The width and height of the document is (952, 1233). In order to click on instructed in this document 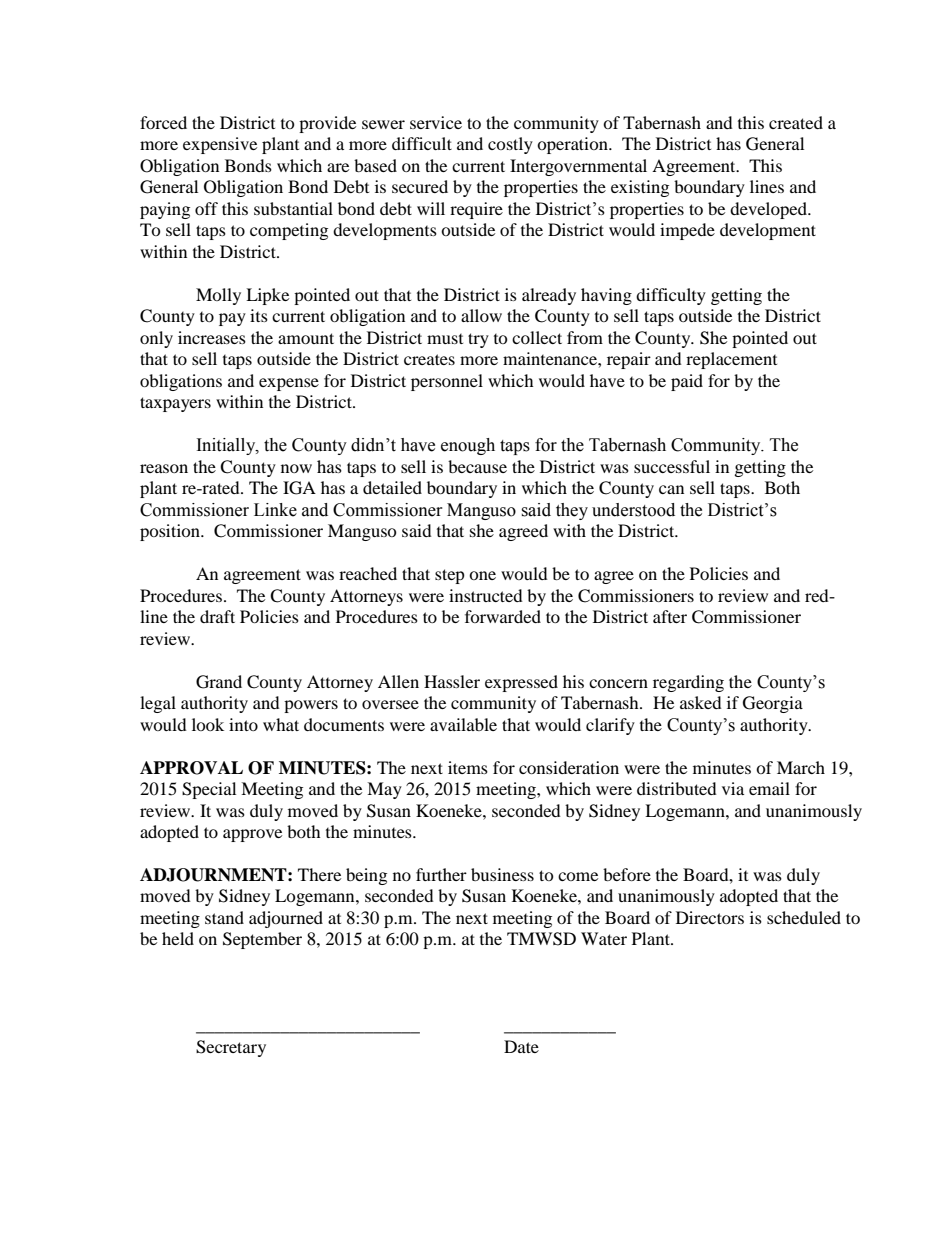, I will do `click(486, 595)`.
